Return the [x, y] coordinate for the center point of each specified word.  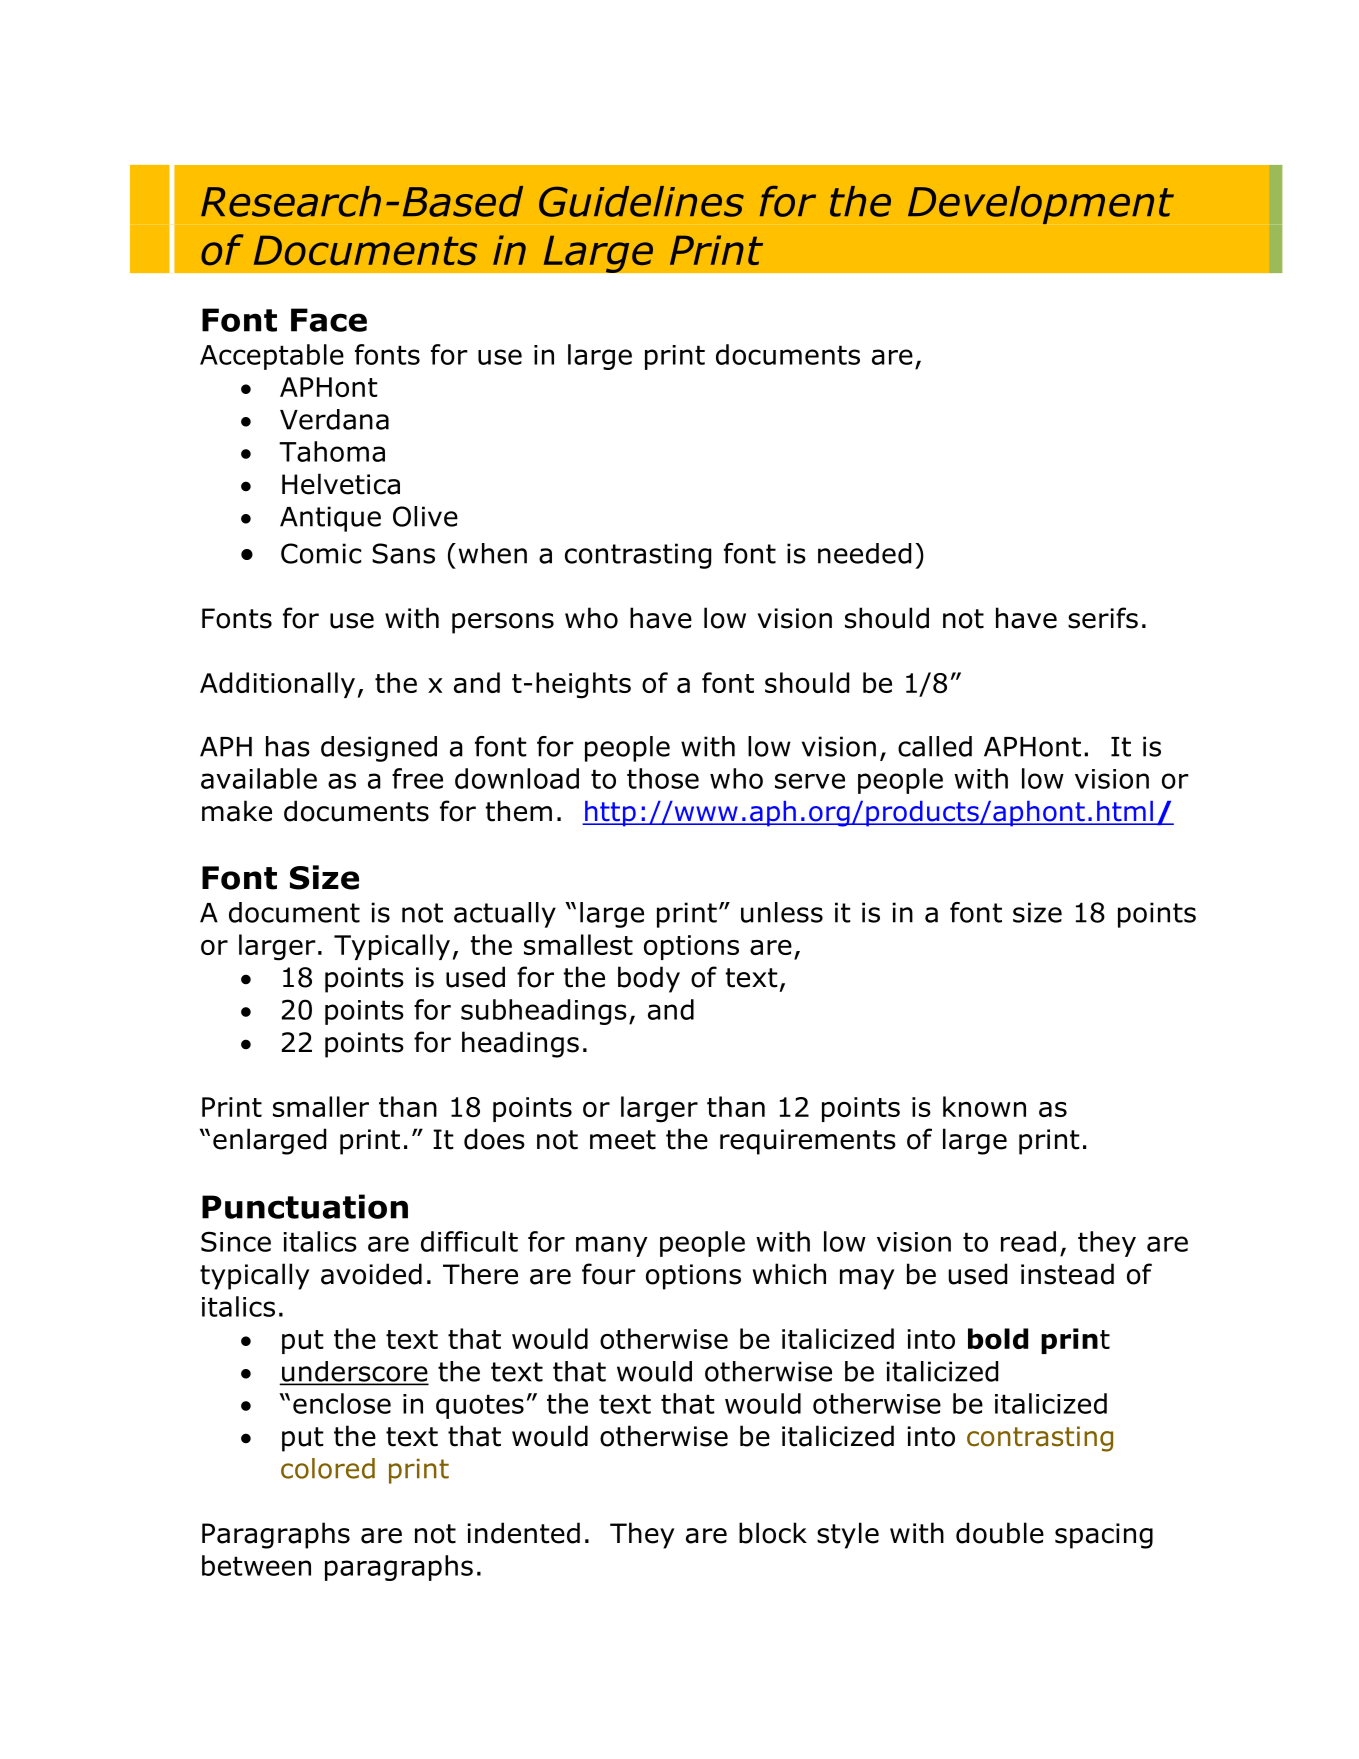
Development [1041, 205]
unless [782, 912]
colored [328, 1468]
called [935, 746]
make [237, 811]
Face [329, 320]
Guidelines [641, 201]
